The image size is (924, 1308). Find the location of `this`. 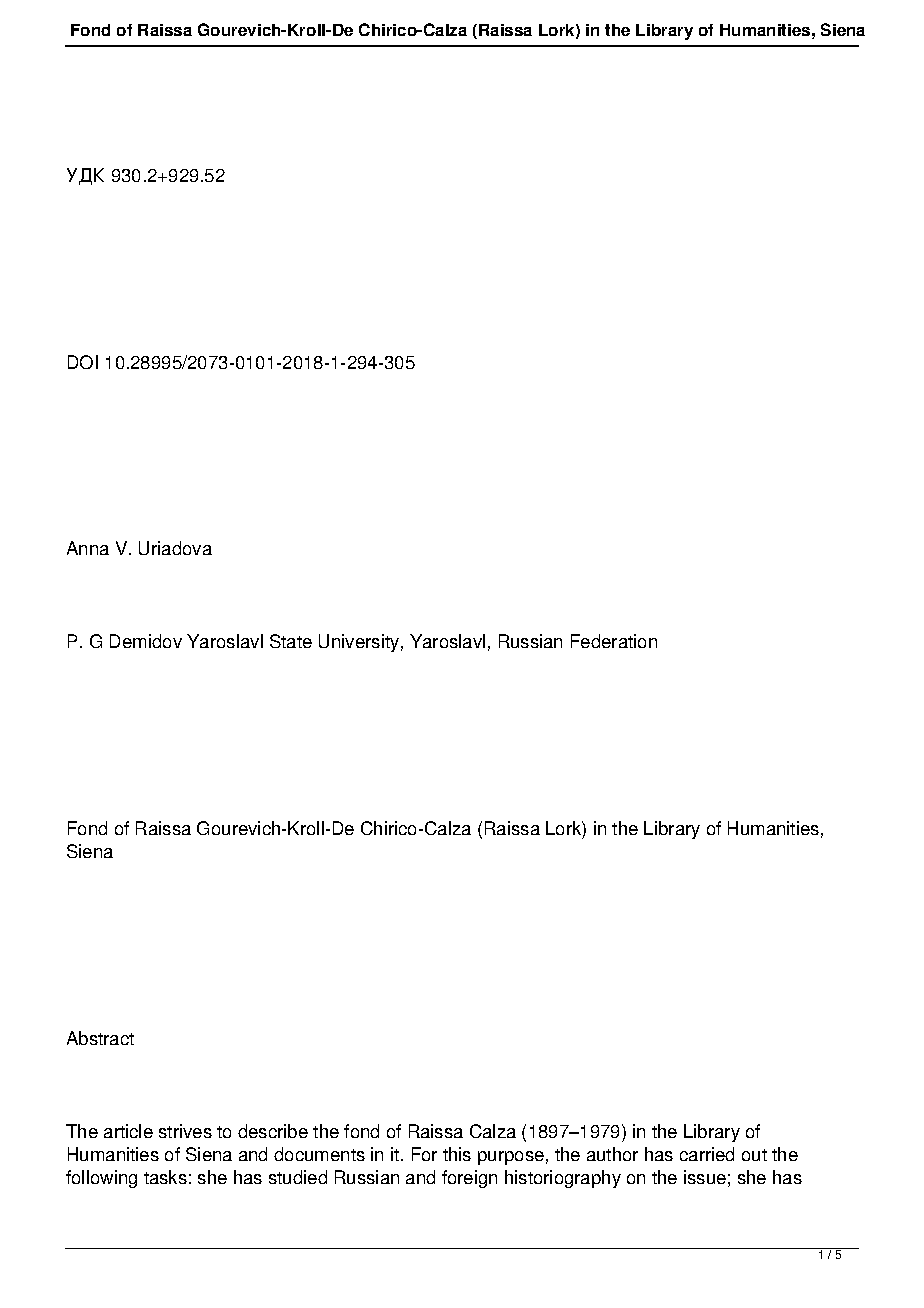

this is located at coordinates (457, 1154).
